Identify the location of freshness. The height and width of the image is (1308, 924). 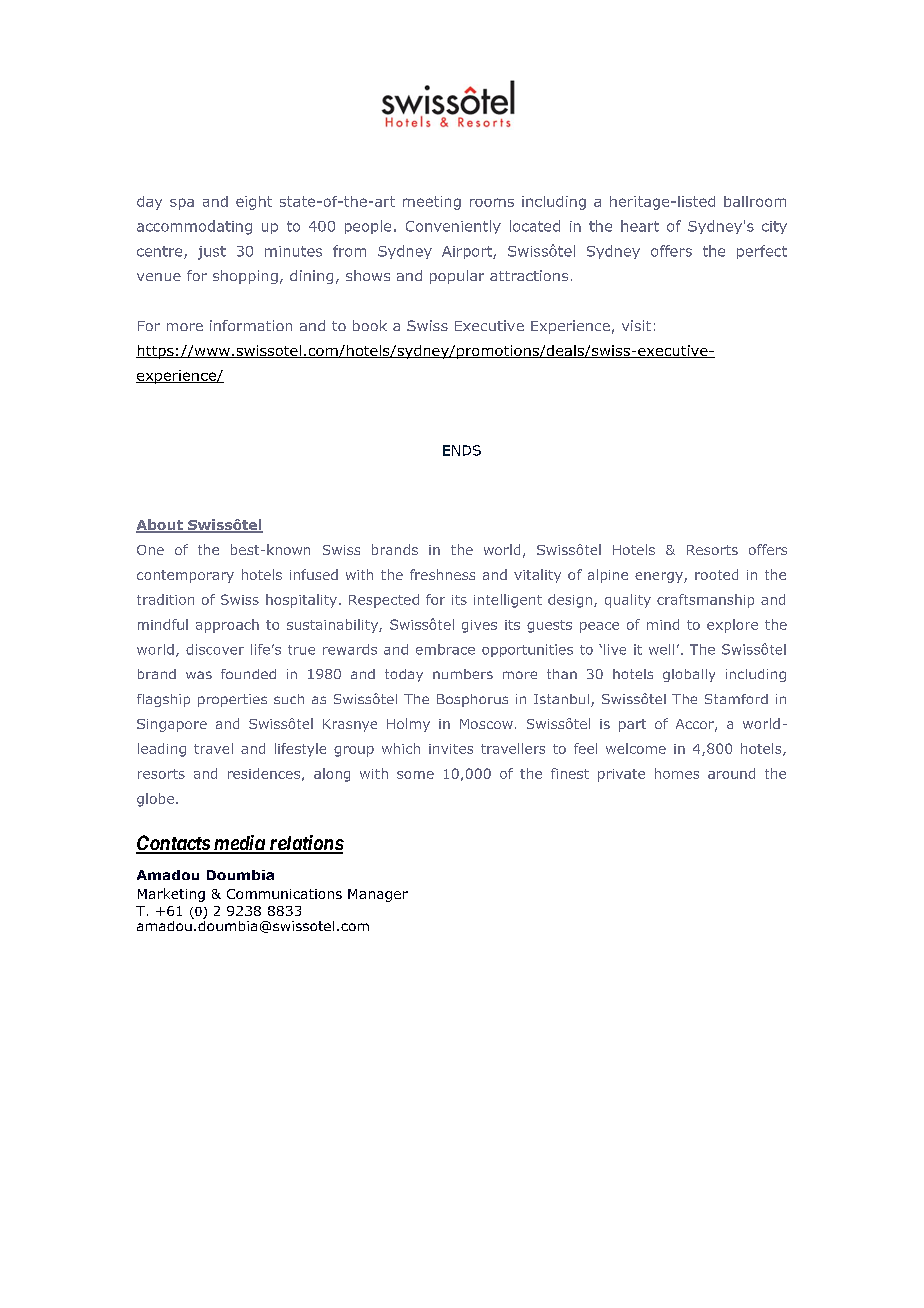
(442, 574).
